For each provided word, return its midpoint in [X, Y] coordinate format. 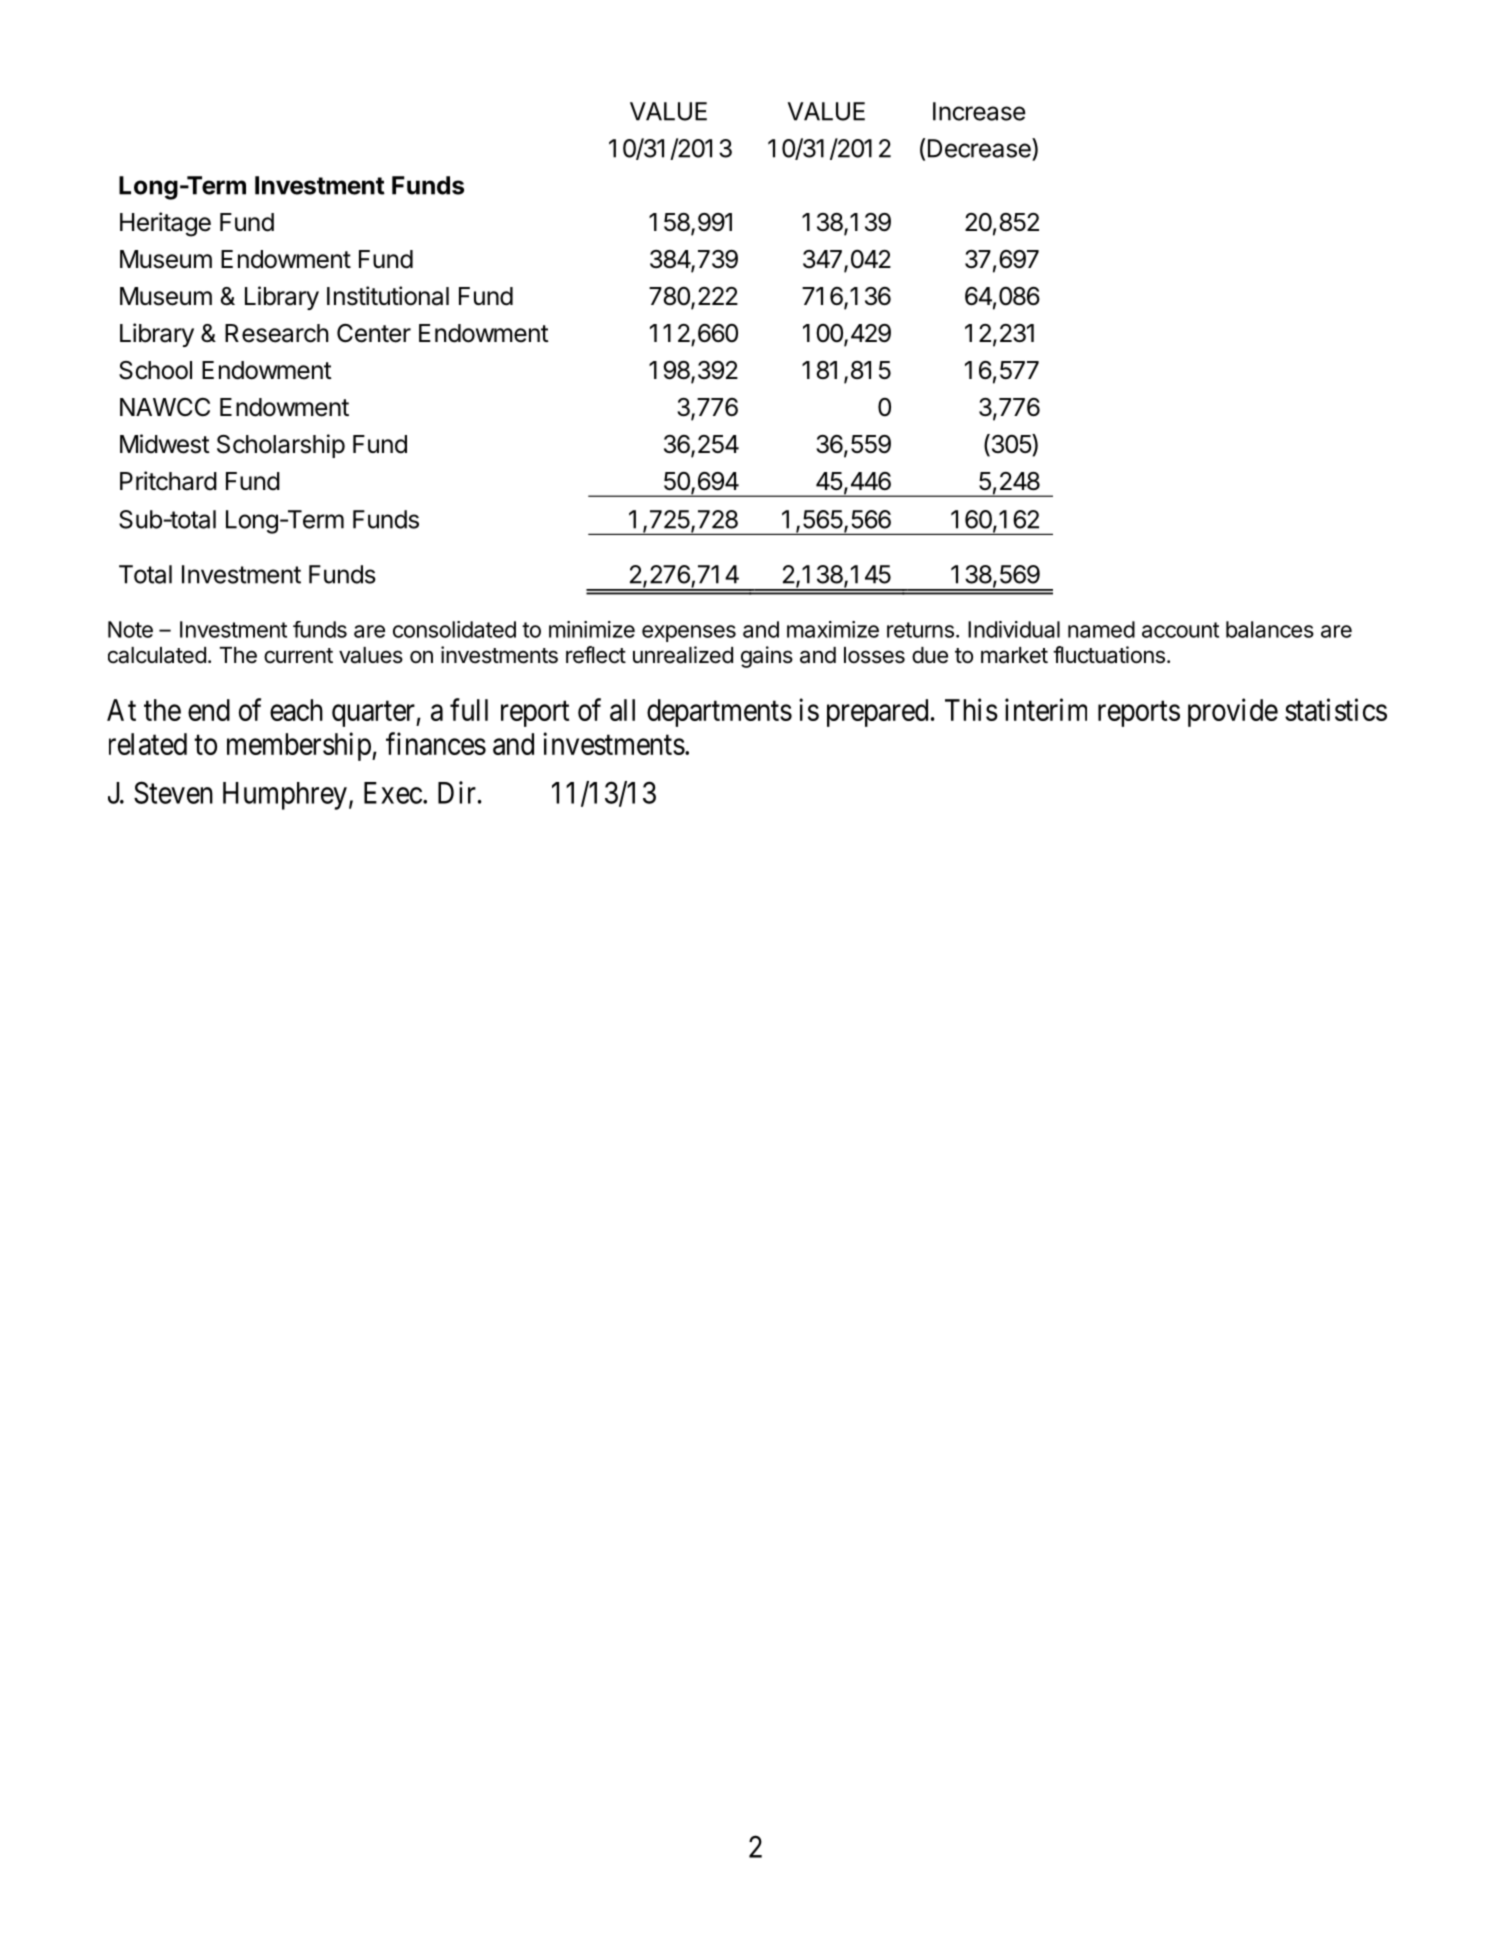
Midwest [165, 444]
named [1101, 629]
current [298, 656]
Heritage [165, 224]
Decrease [980, 148]
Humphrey [285, 796]
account [1180, 630]
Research [277, 333]
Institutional [388, 296]
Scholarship [281, 446]
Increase [979, 111]
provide [1233, 712]
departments [719, 713]
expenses [689, 633]
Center [374, 333]
